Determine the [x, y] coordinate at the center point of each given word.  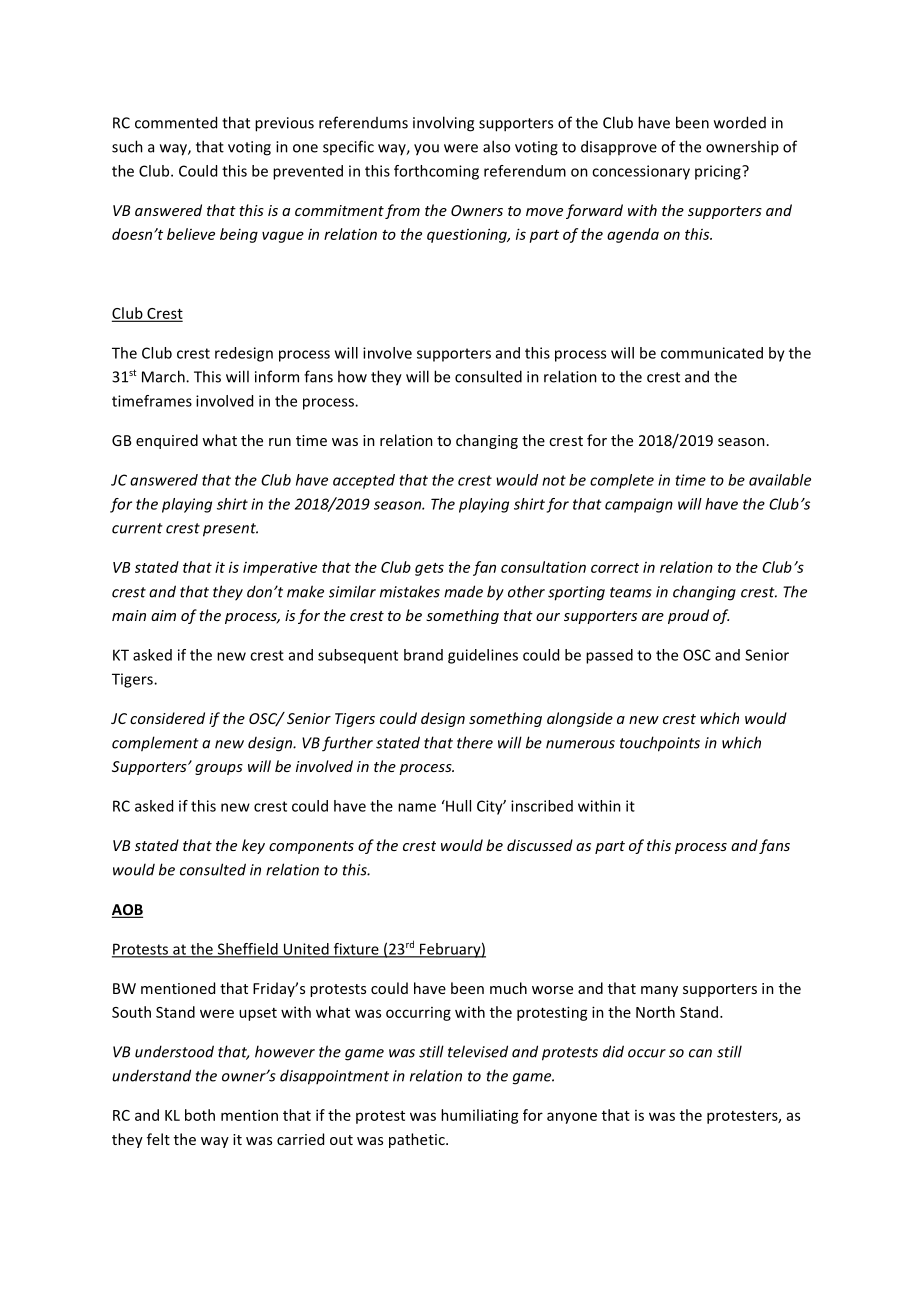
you [426, 150]
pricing [719, 172]
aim [163, 615]
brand [423, 655]
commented [176, 122]
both [200, 1115]
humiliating [480, 1116]
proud [688, 616]
